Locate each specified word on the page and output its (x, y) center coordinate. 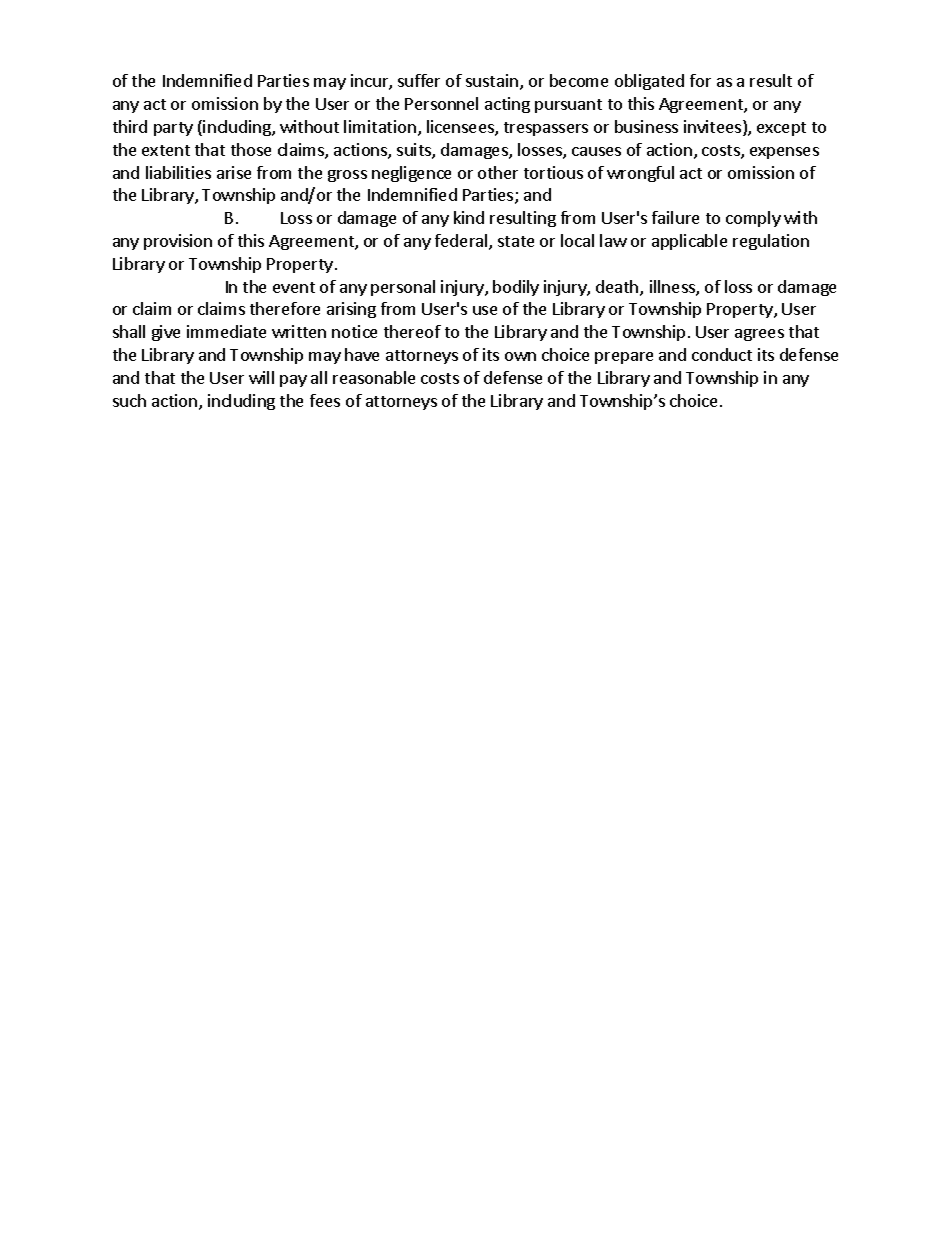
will (261, 377)
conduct (722, 354)
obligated (649, 82)
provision (178, 242)
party (173, 129)
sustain (492, 80)
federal (462, 242)
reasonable (374, 377)
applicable (689, 242)
